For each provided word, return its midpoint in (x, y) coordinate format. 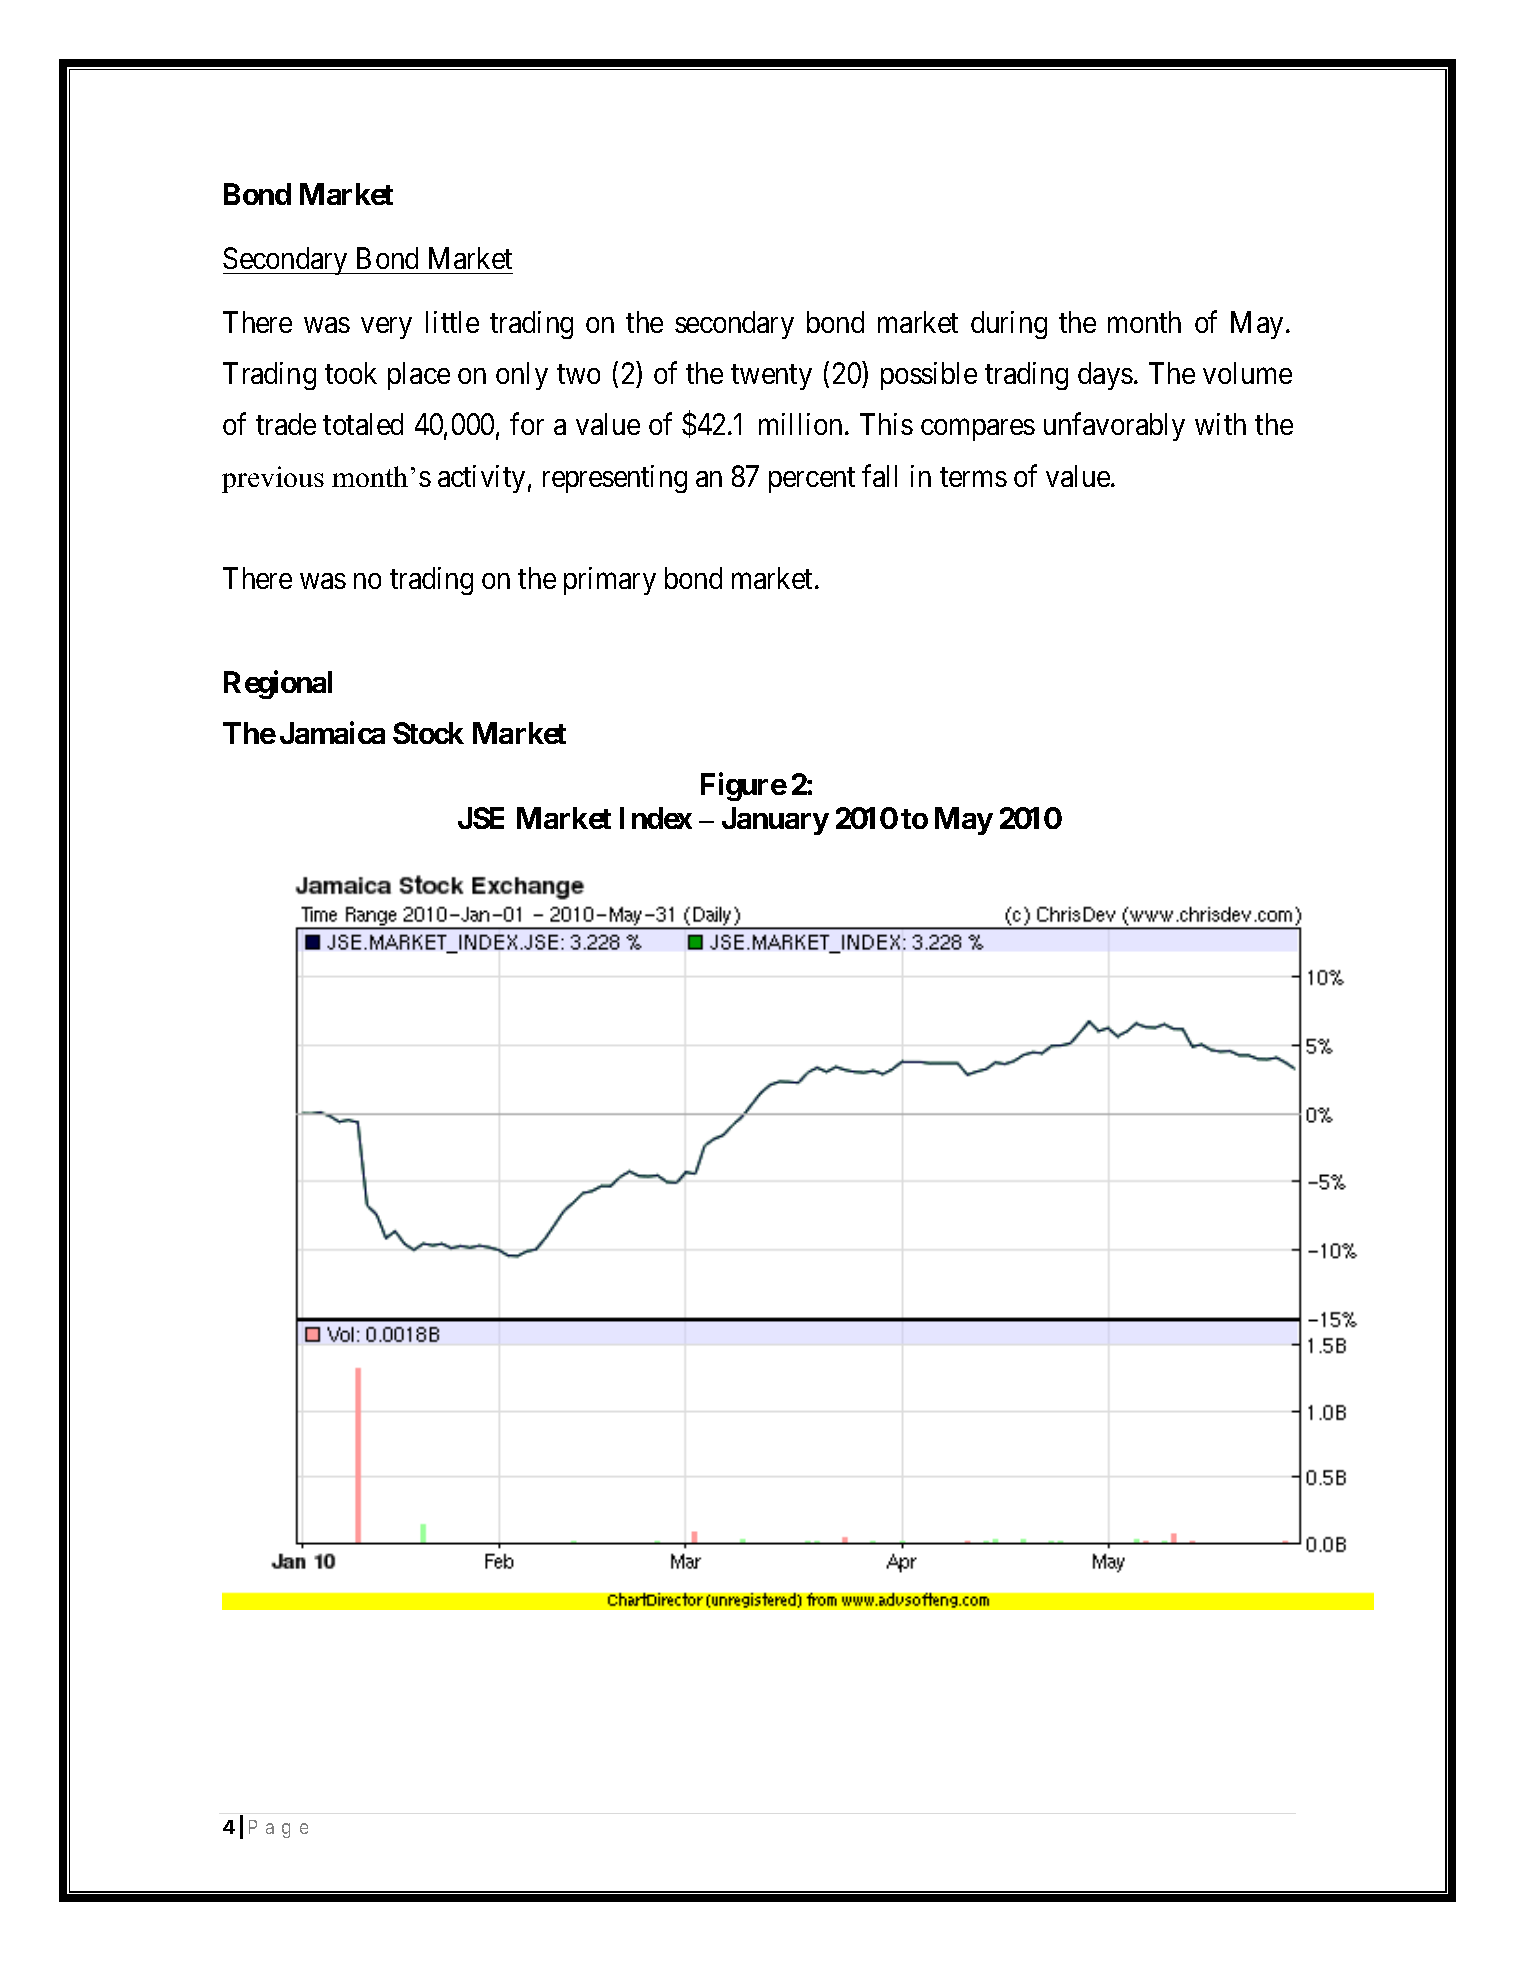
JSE (481, 818)
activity (481, 479)
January (775, 821)
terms (973, 477)
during (1009, 325)
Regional (278, 684)
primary (610, 581)
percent (812, 480)
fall (879, 476)
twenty (771, 377)
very (386, 328)
